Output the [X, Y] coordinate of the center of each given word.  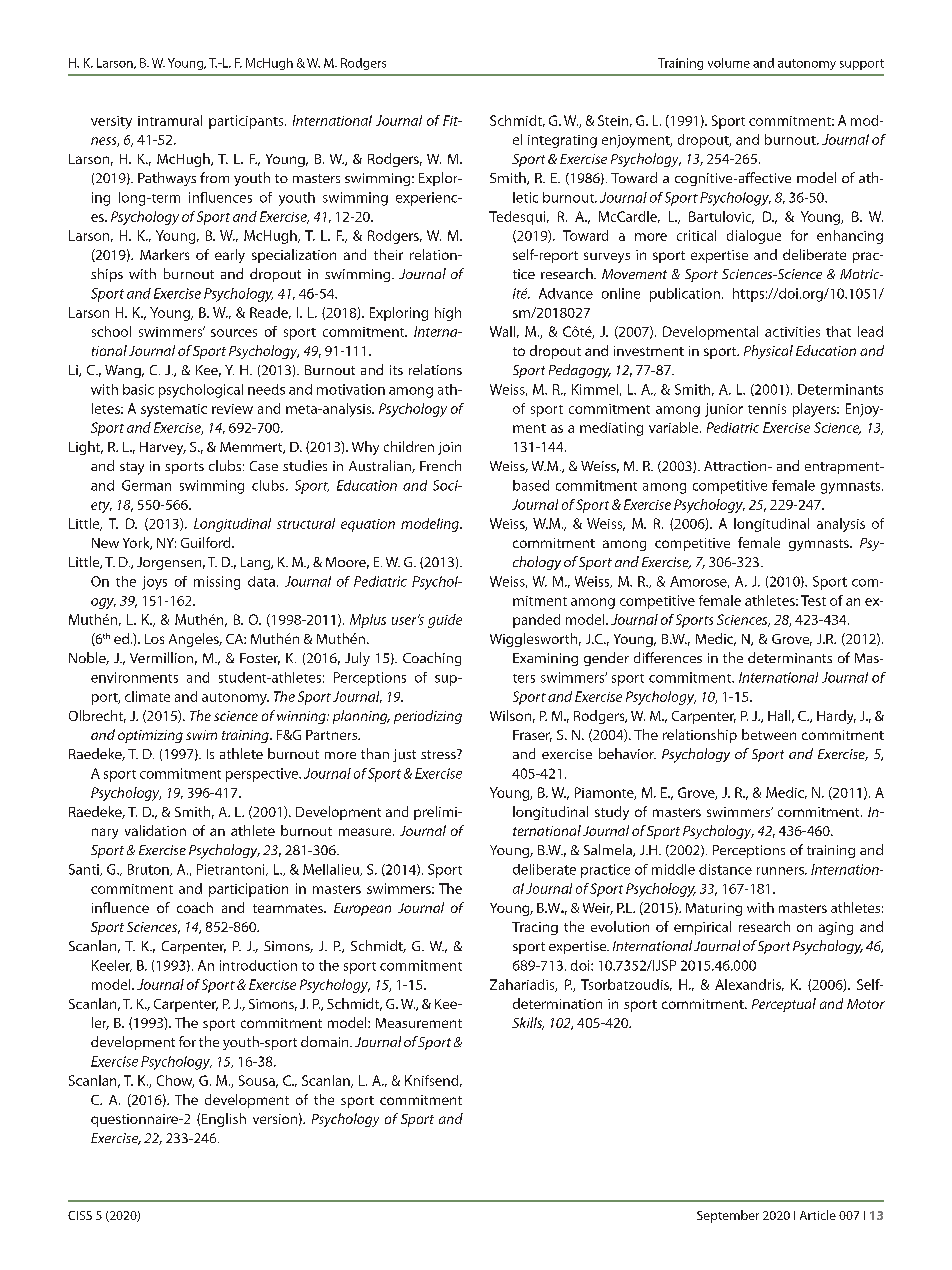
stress [439, 754]
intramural [170, 120]
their [388, 254]
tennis [767, 409]
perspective [263, 775]
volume [729, 63]
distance [725, 869]
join [449, 448]
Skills [528, 1023]
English [224, 1120]
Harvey [163, 448]
